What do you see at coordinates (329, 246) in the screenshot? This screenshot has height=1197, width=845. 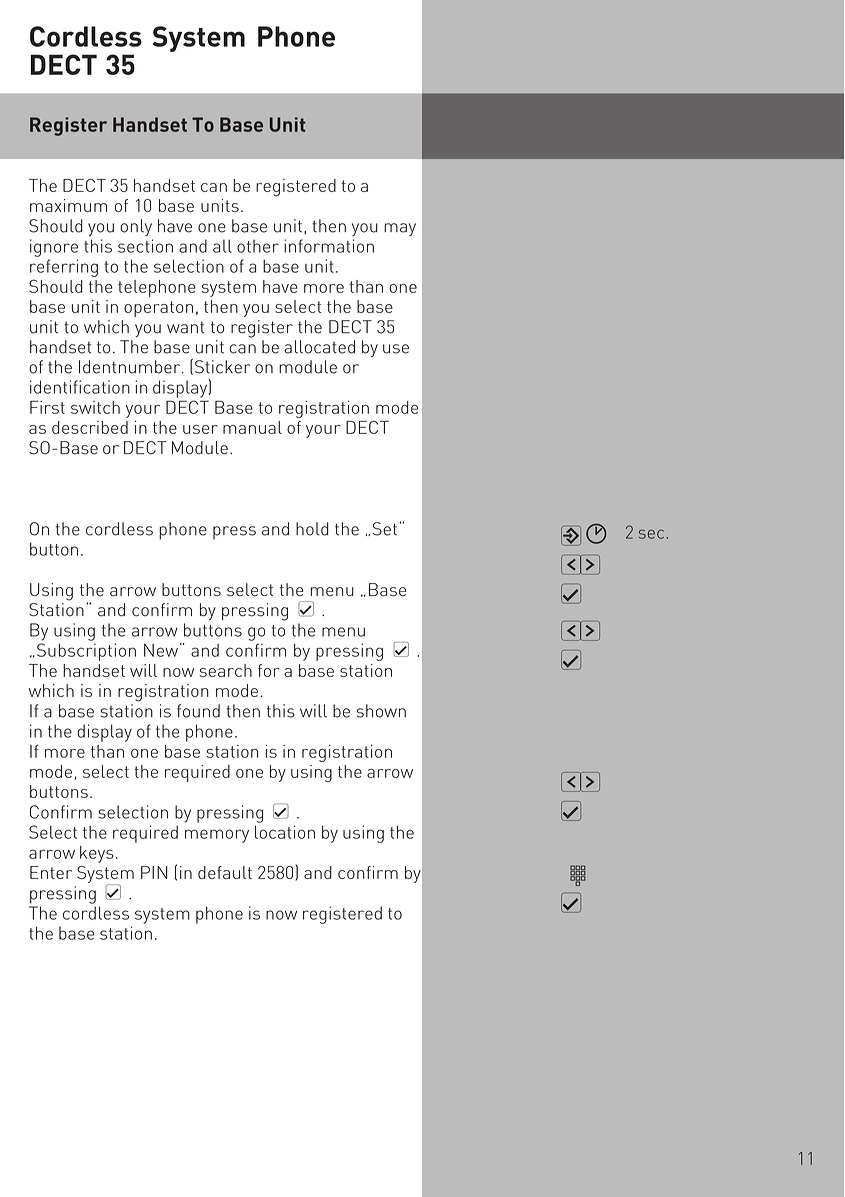 I see `information` at bounding box center [329, 246].
